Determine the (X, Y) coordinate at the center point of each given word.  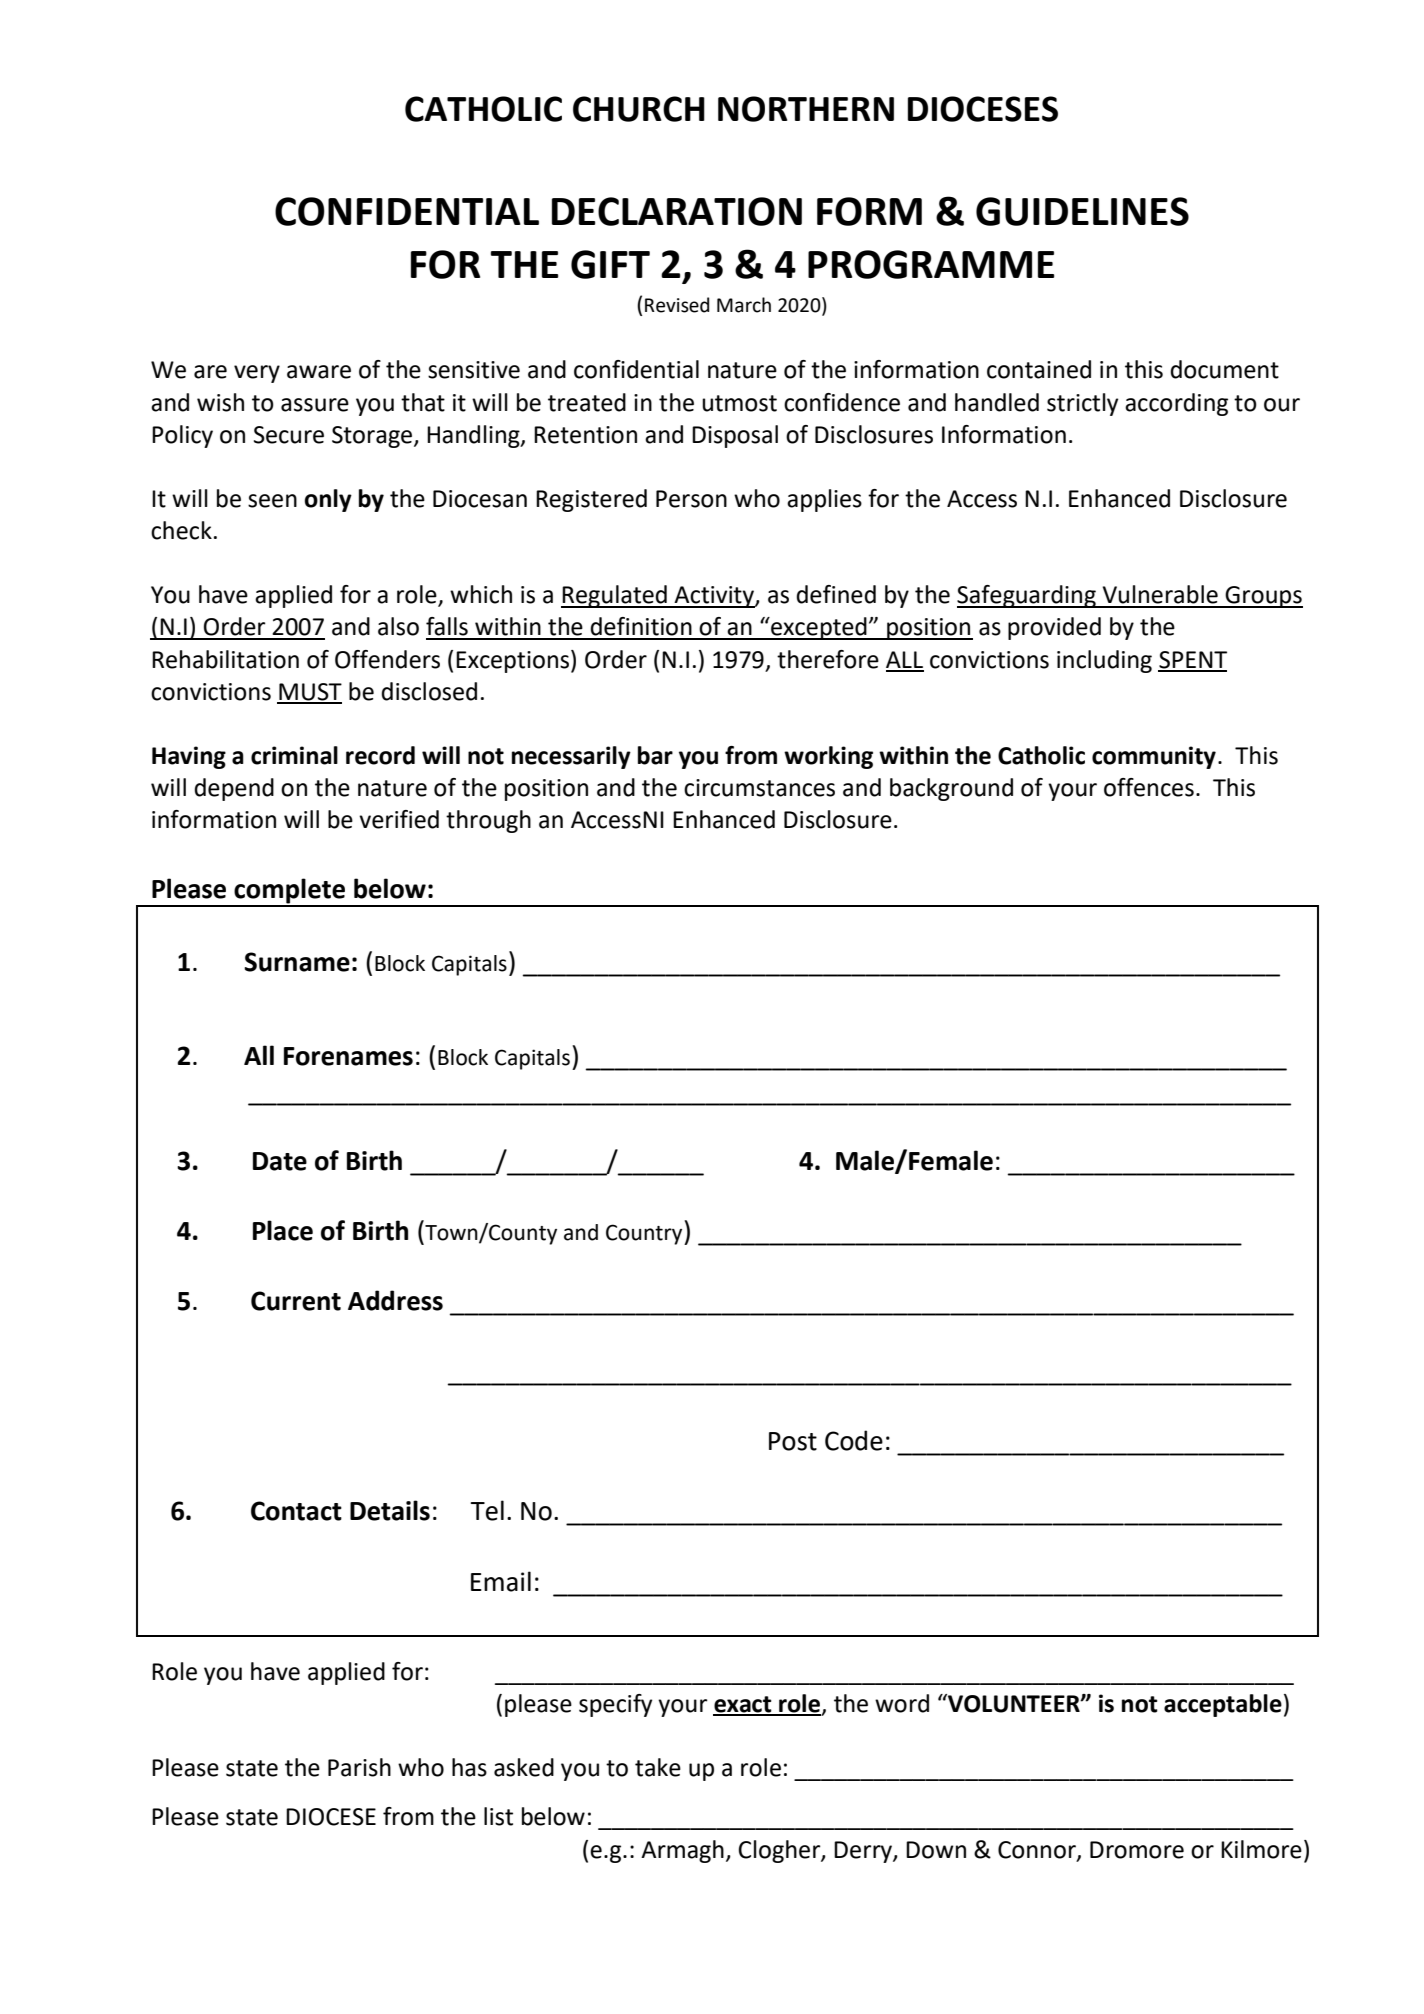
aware (319, 372)
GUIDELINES (1082, 211)
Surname (297, 962)
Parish (359, 1767)
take (658, 1767)
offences (1149, 787)
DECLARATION (677, 211)
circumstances (759, 788)
